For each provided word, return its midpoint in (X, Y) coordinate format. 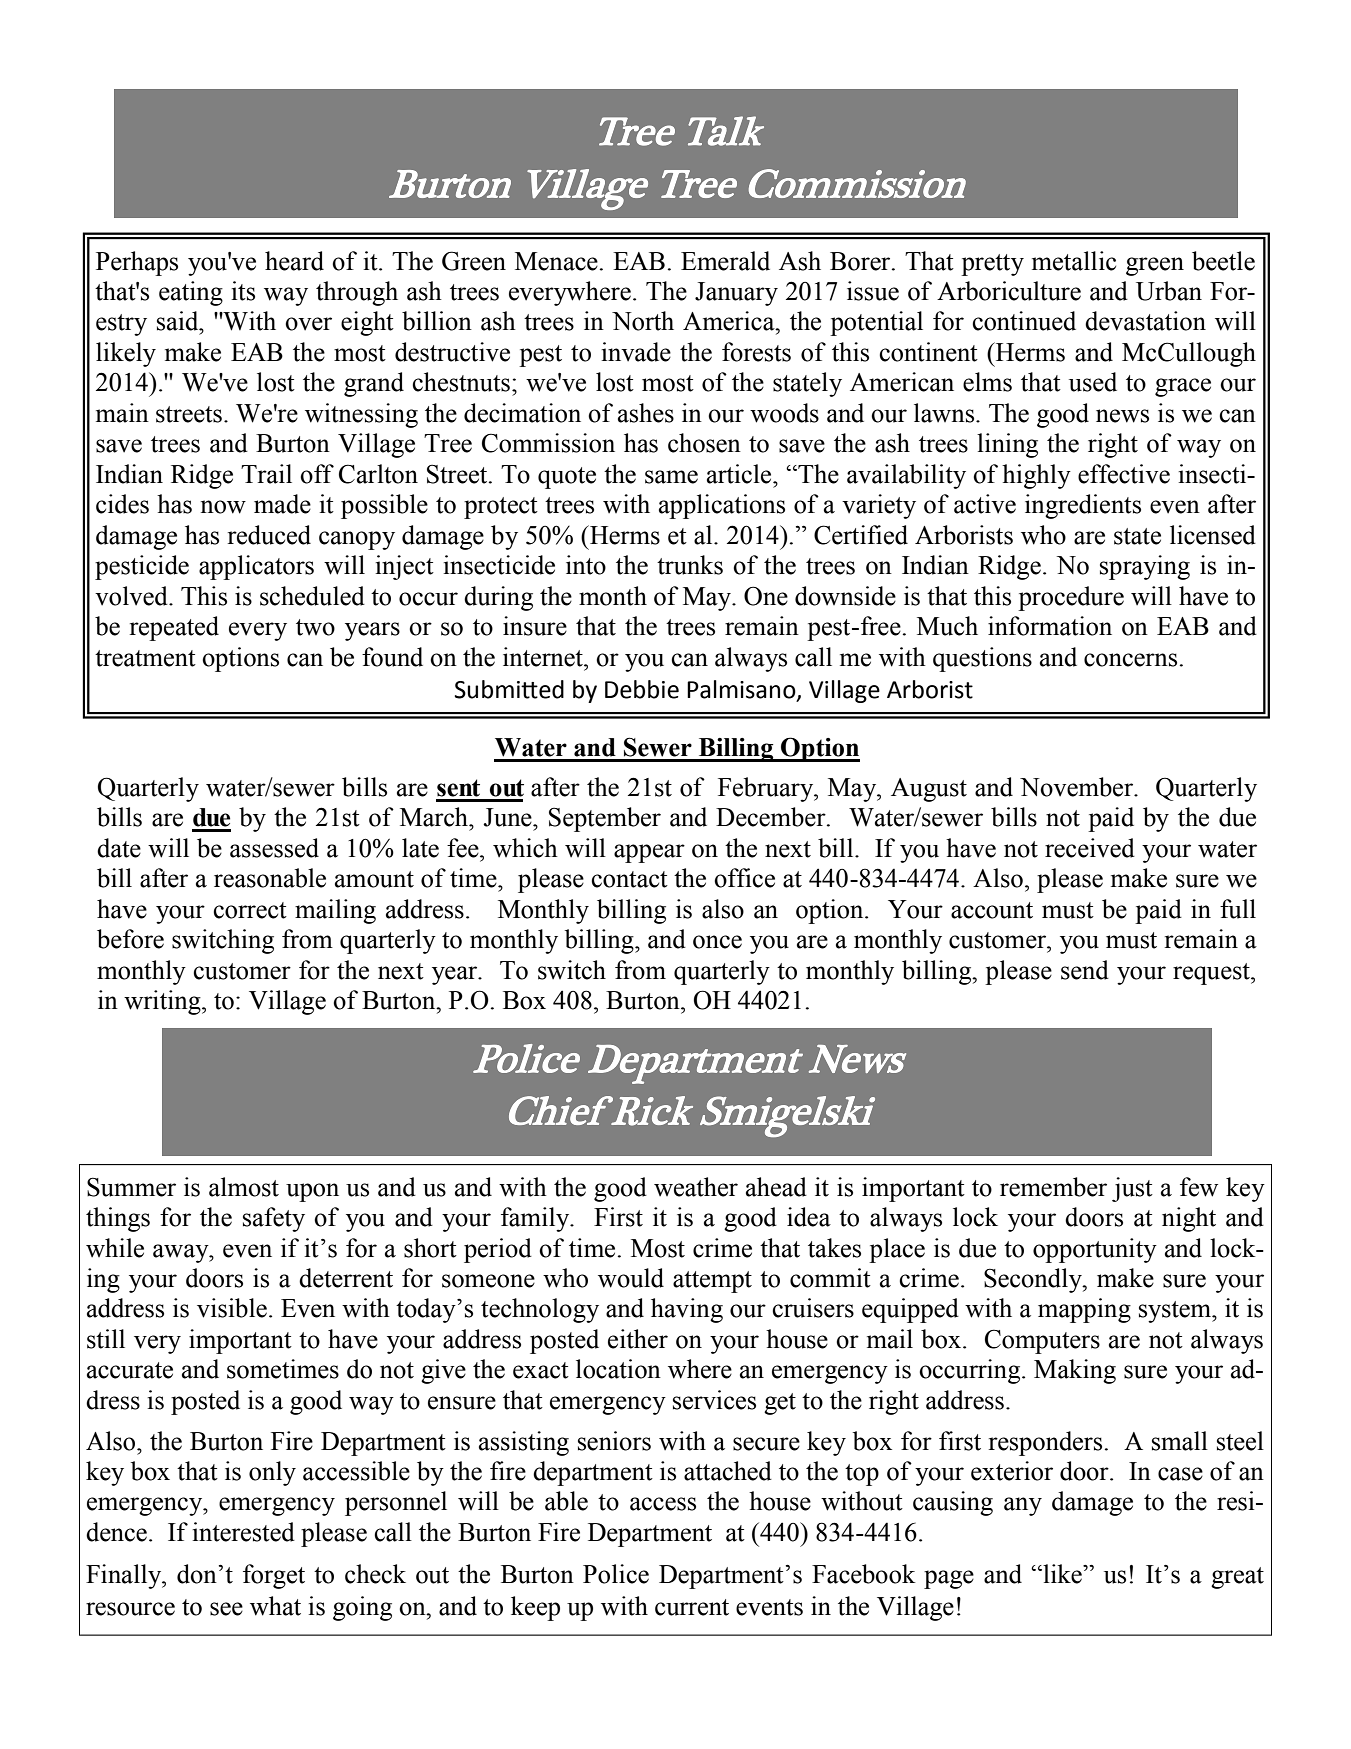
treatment (145, 658)
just (1132, 1189)
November (1077, 787)
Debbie (642, 689)
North (643, 321)
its (243, 291)
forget (274, 1576)
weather (696, 1187)
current (692, 1607)
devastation (1145, 321)
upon (312, 1192)
